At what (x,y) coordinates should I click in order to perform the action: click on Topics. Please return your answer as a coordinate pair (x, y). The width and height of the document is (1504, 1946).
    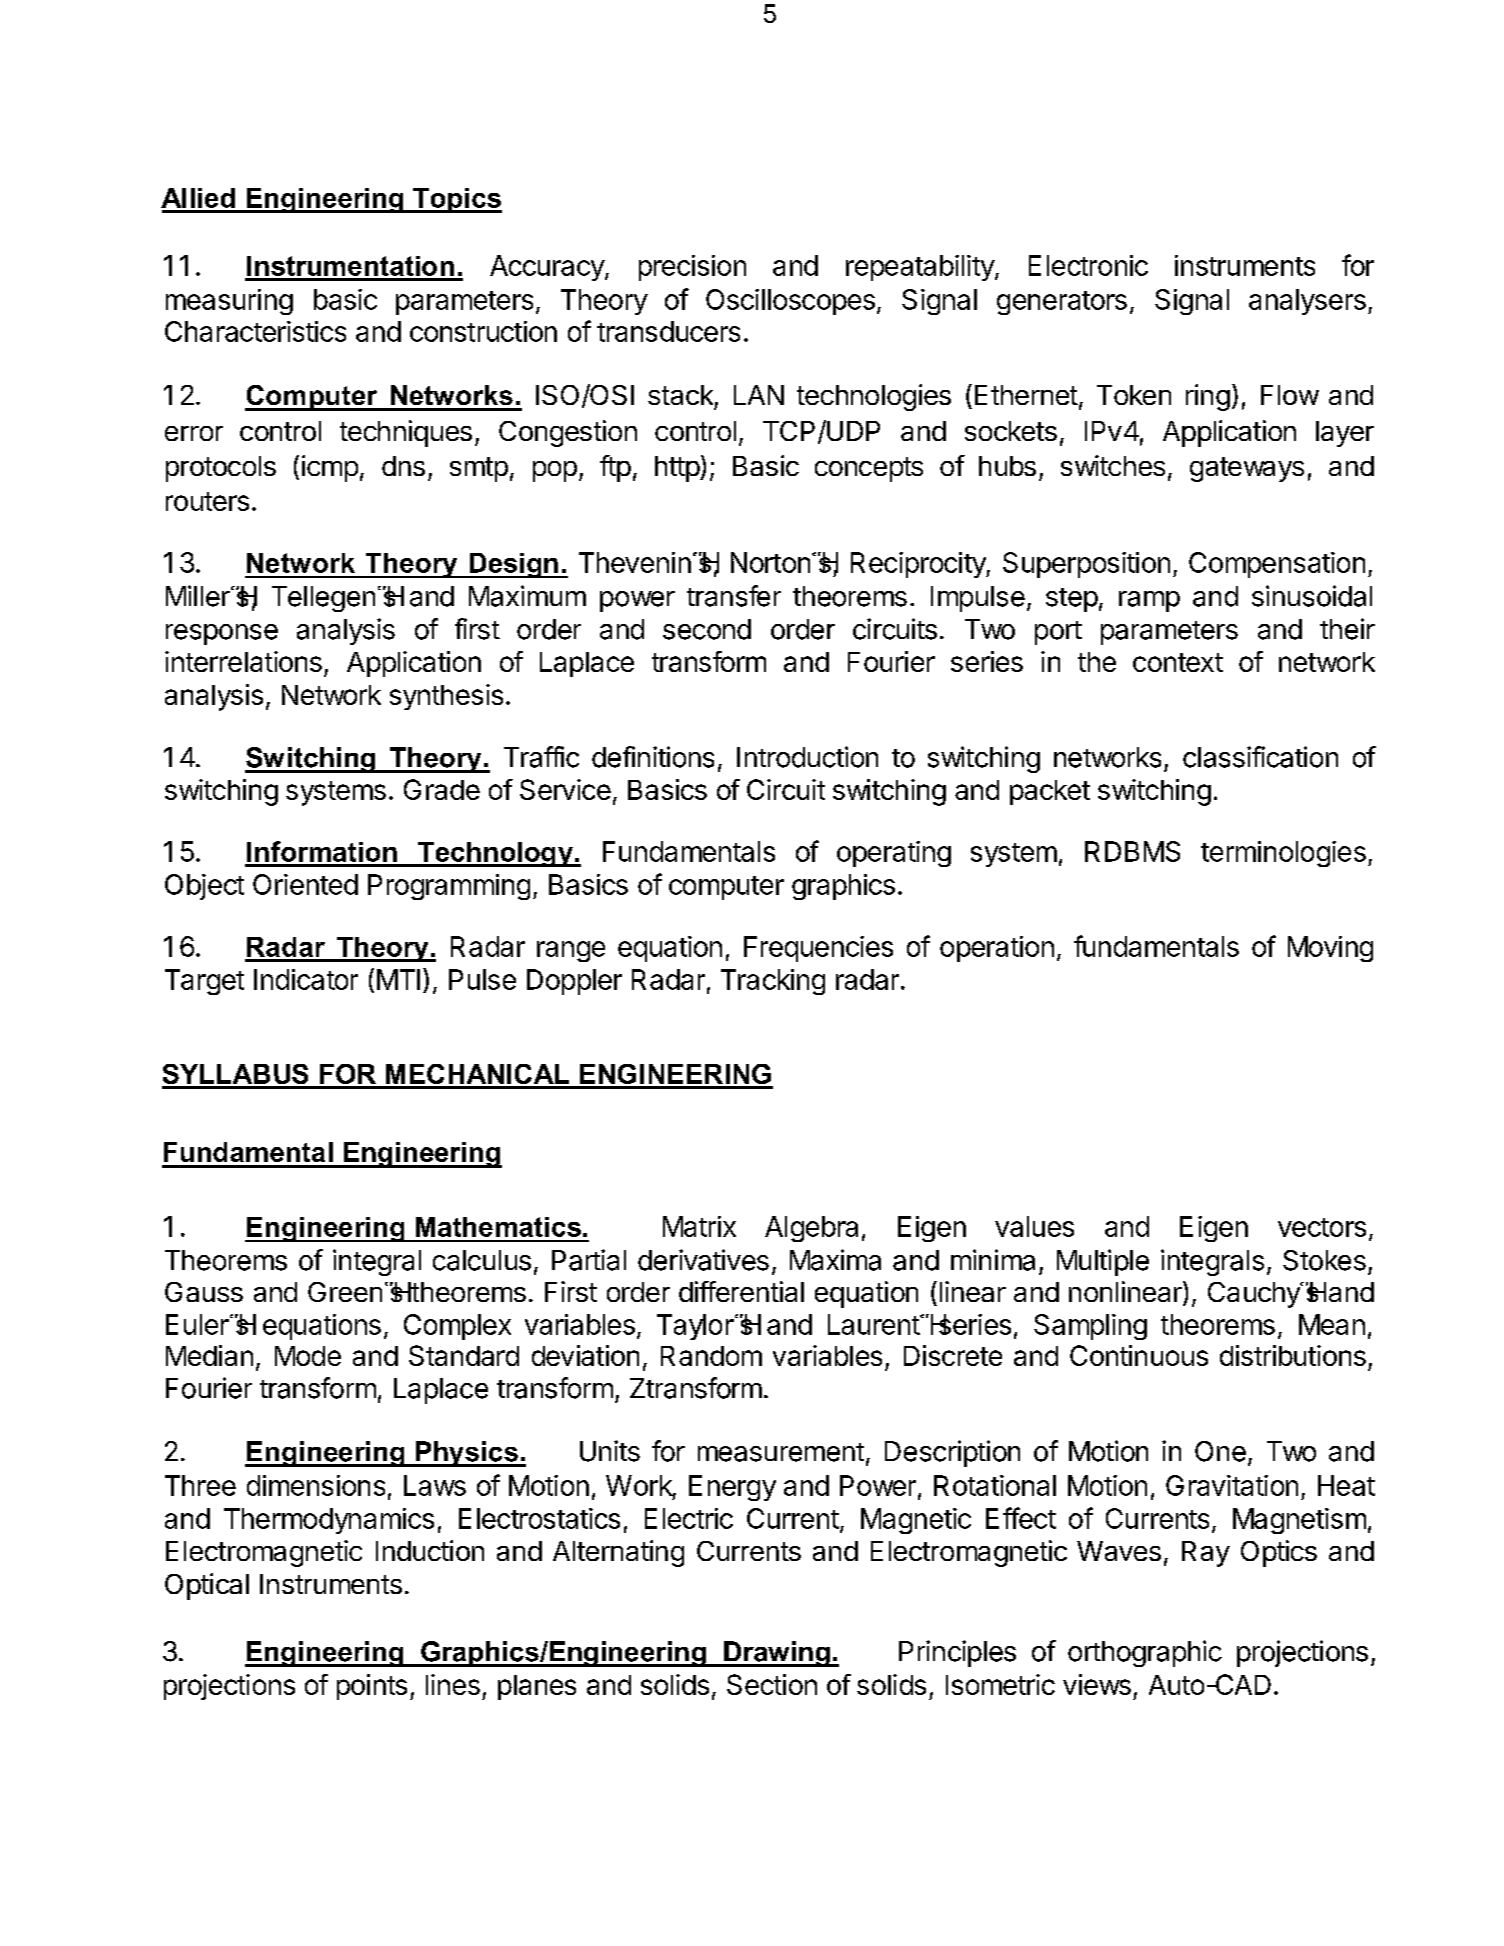
    Looking at the image, I should click on (456, 200).
